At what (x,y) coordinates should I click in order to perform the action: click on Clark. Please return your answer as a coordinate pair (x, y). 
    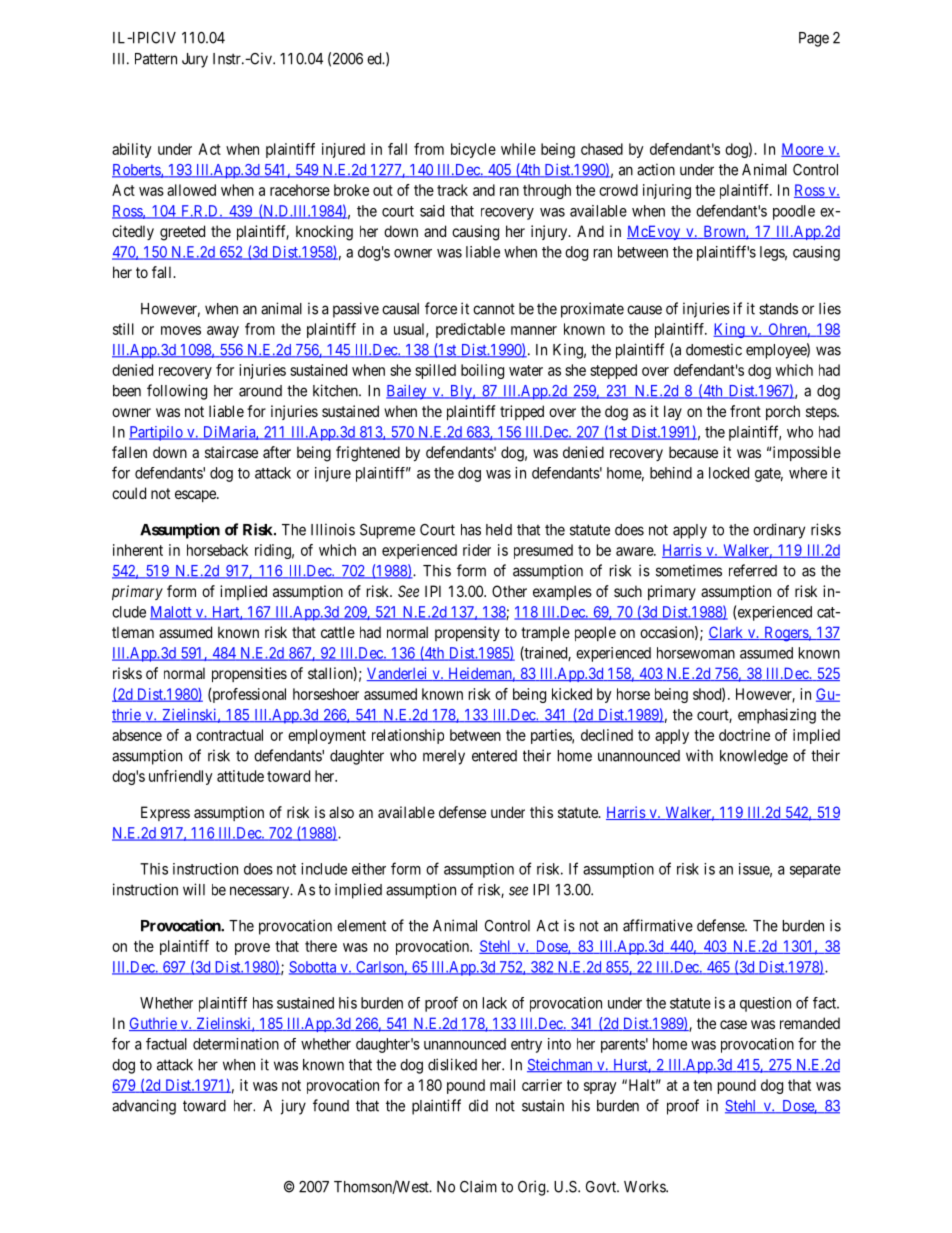
    Looking at the image, I should click on (727, 633).
